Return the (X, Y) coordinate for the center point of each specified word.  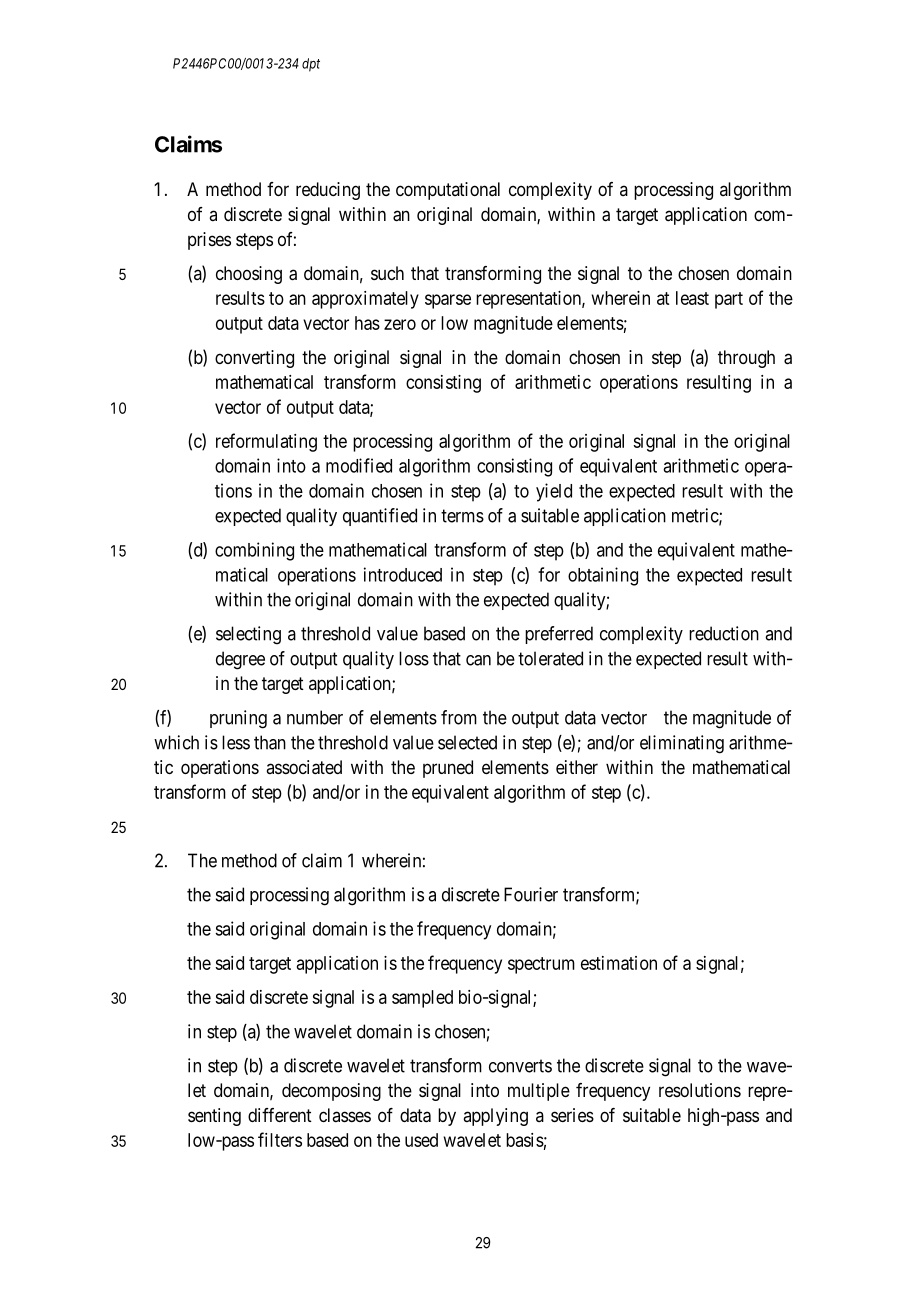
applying (495, 1117)
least (692, 298)
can (478, 660)
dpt (311, 65)
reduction (724, 633)
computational (448, 191)
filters (280, 1139)
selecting (248, 635)
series (572, 1115)
